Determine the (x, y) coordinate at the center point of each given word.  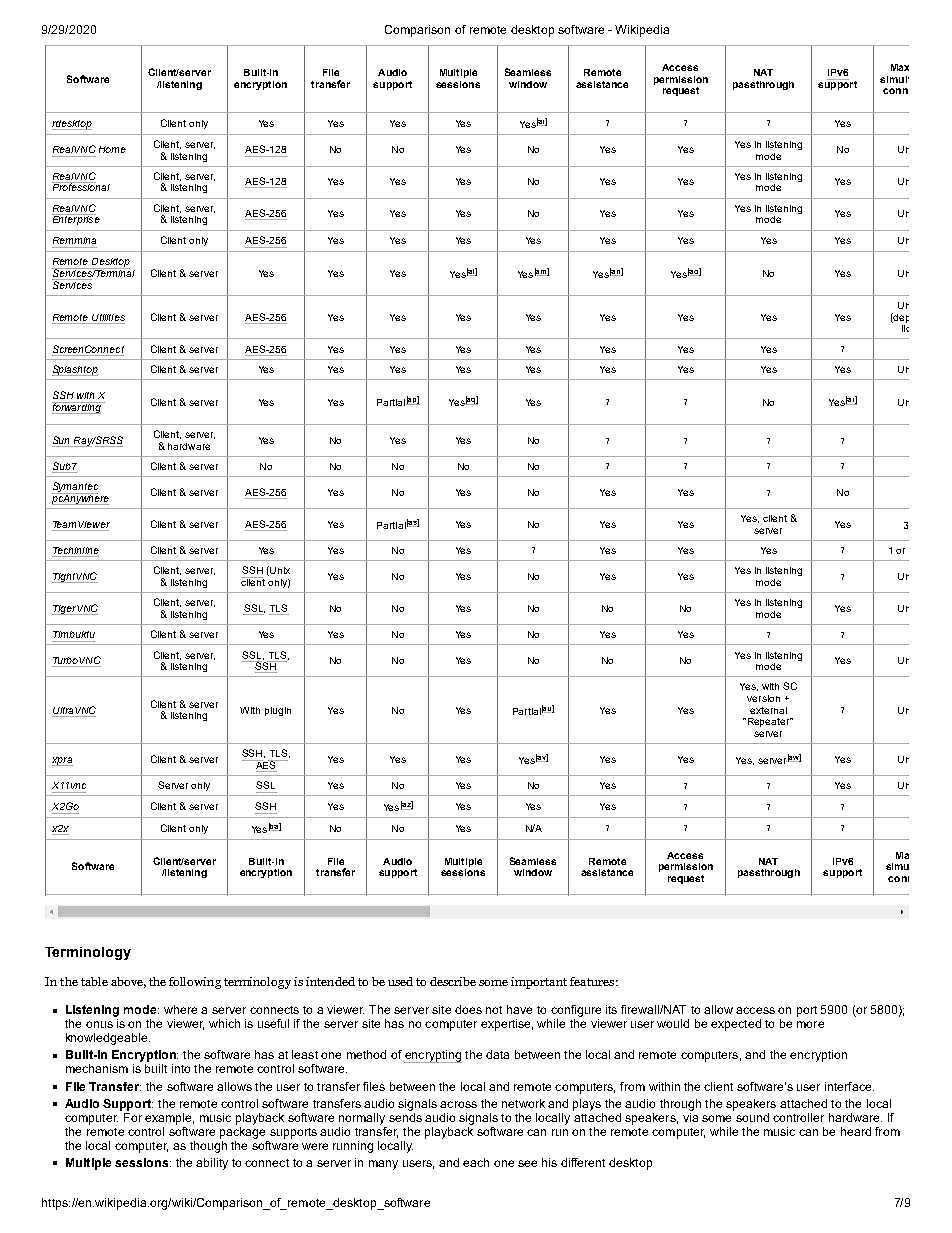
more (810, 1024)
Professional (81, 186)
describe (453, 981)
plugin (278, 711)
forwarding (77, 408)
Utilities (108, 317)
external (768, 710)
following (195, 983)
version (763, 698)
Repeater (768, 722)
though (208, 1145)
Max (900, 67)
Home (112, 149)
